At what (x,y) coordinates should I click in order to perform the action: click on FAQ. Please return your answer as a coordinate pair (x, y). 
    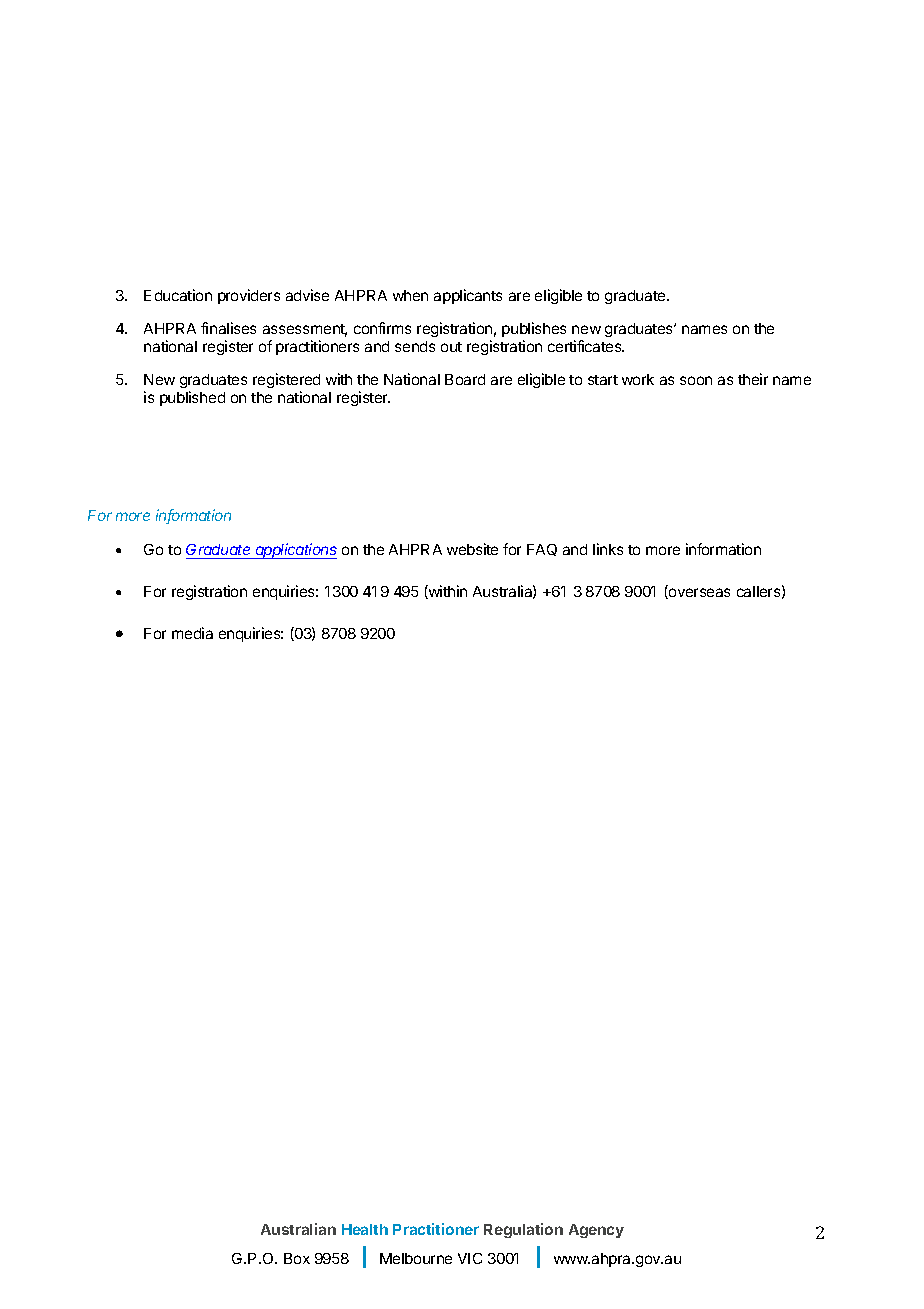
    Looking at the image, I should click on (542, 550).
